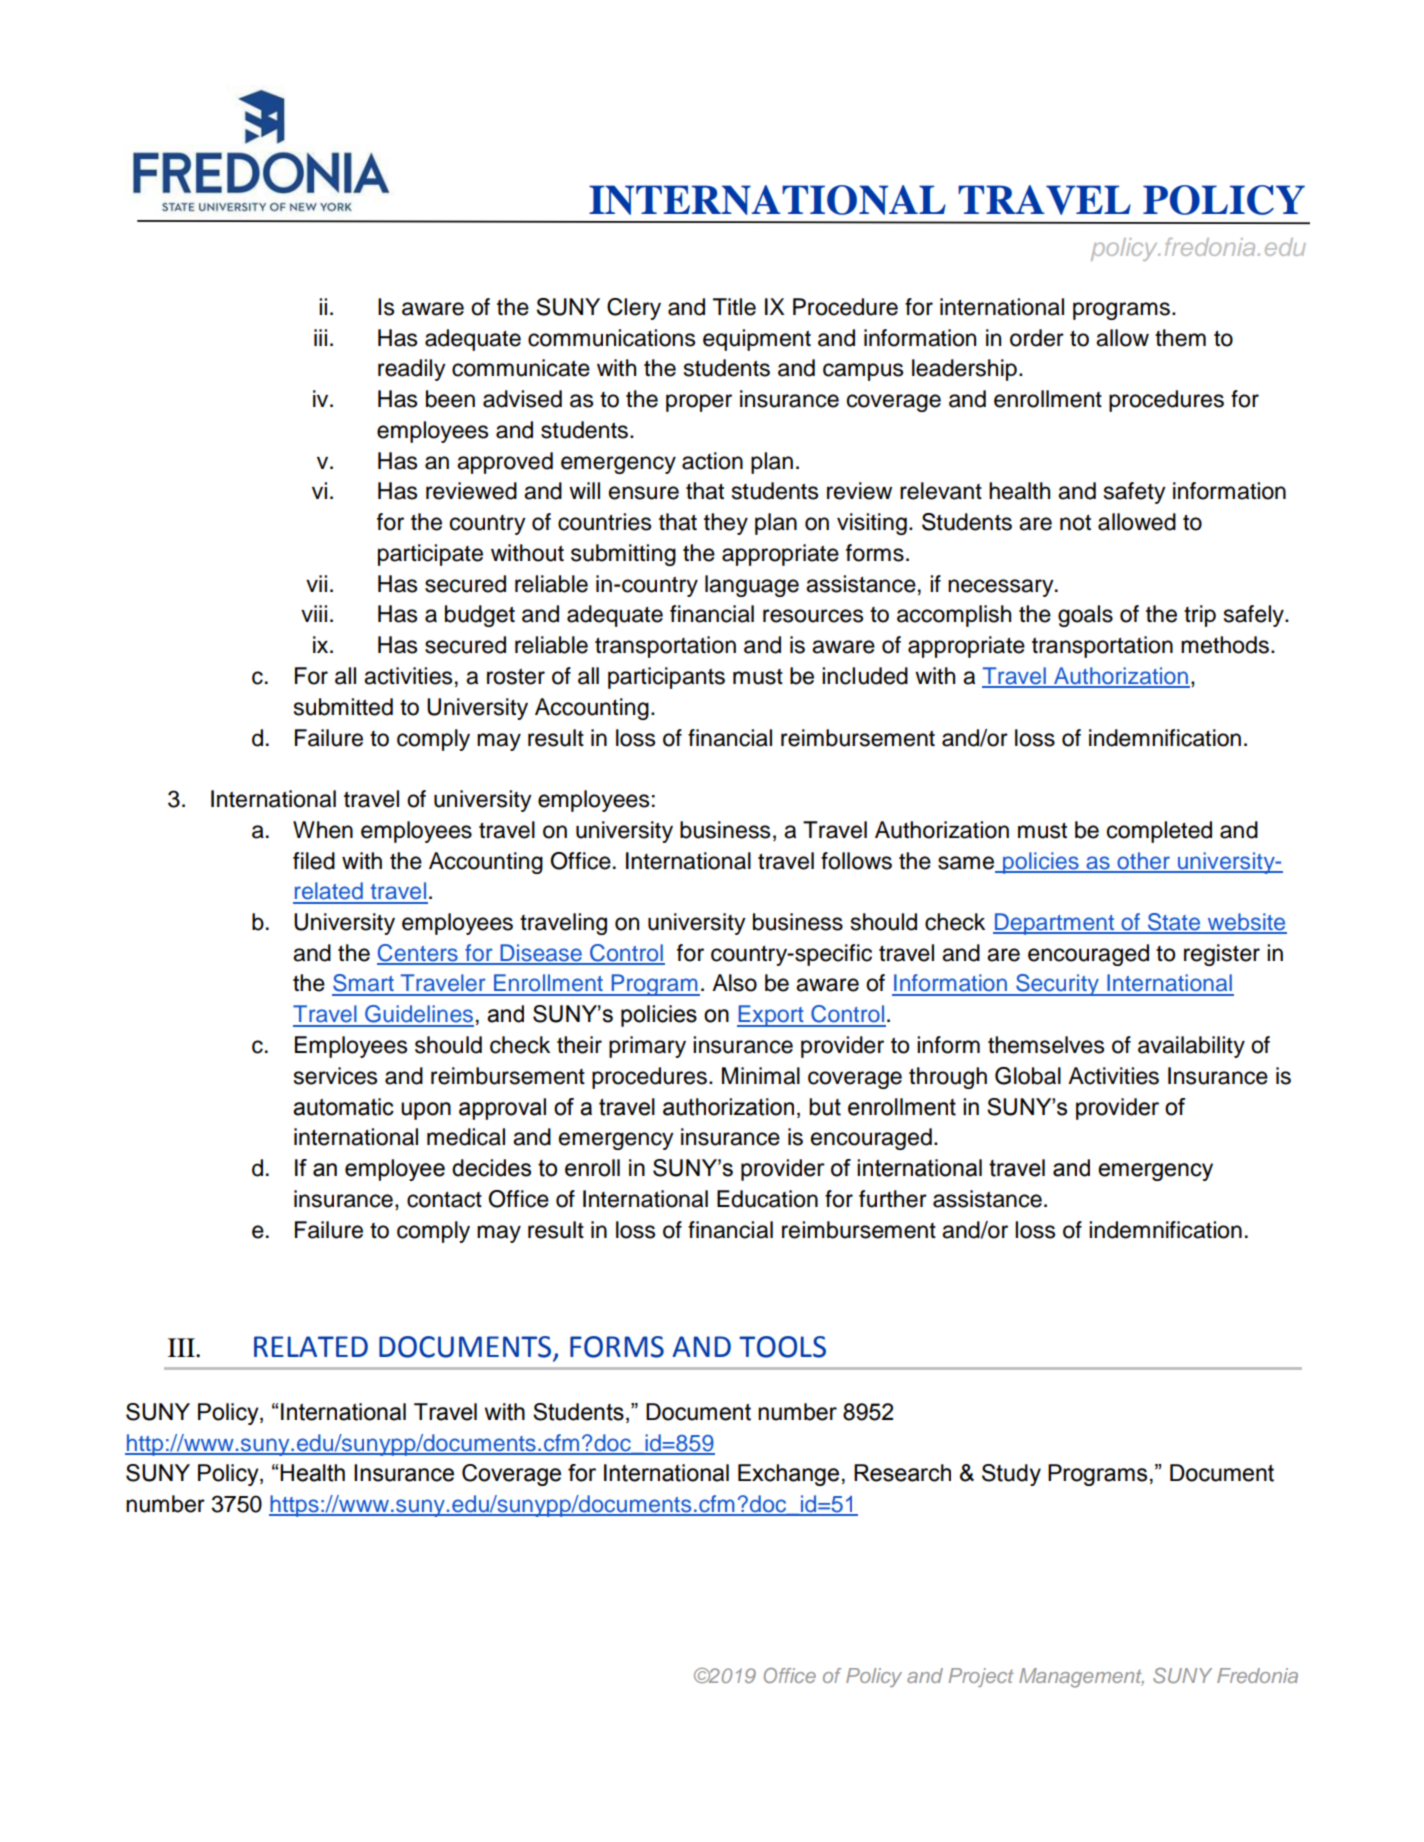 The width and height of the page is (1424, 1842). Describe the element at coordinates (1037, 338) in the page. I see `order` at that location.
